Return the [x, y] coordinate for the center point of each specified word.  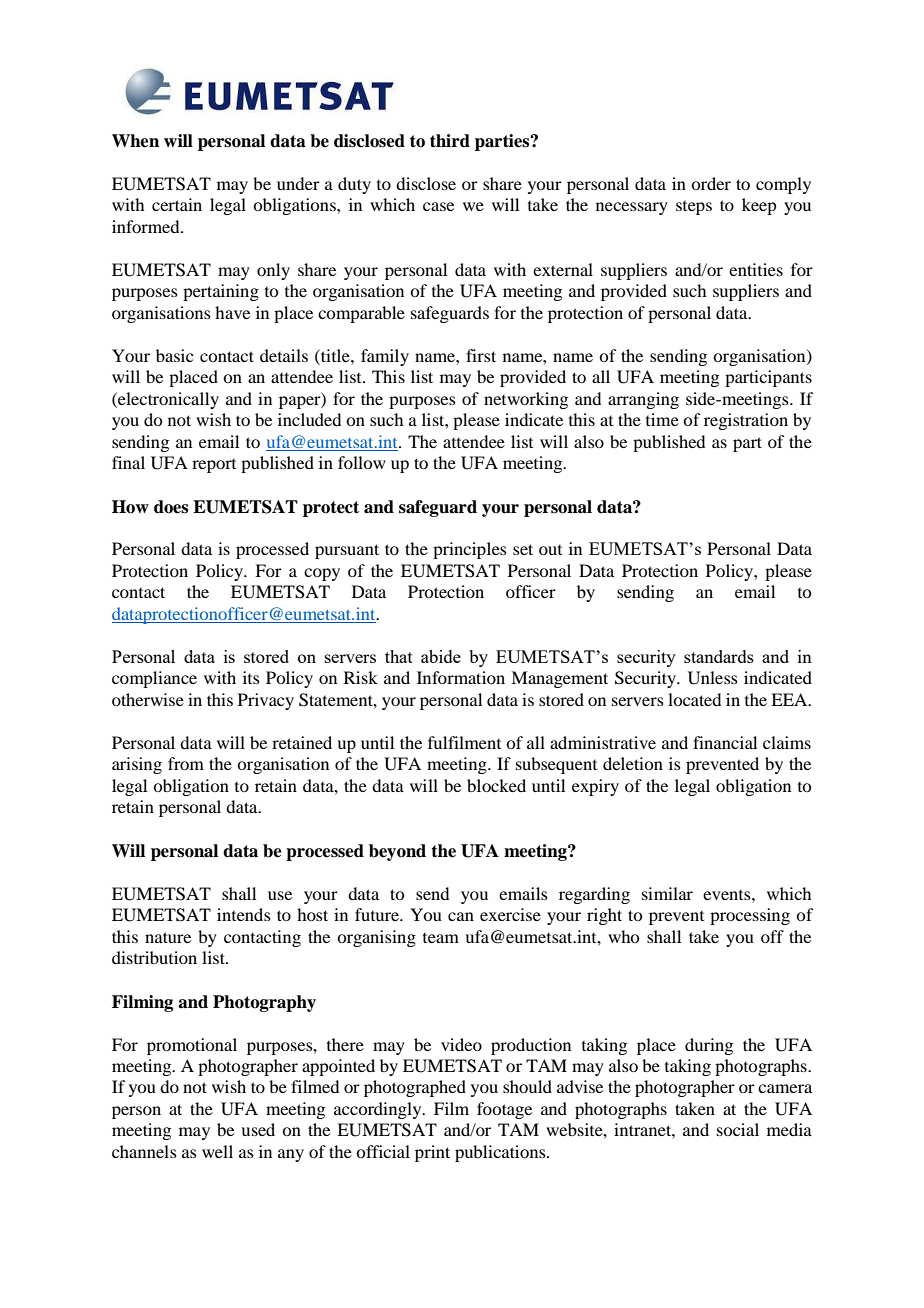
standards [719, 656]
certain [177, 204]
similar [667, 893]
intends [244, 914]
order [711, 183]
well [217, 1151]
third [450, 141]
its [251, 677]
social [738, 1129]
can [461, 916]
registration [746, 421]
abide [441, 656]
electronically [167, 400]
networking [526, 400]
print [432, 1153]
